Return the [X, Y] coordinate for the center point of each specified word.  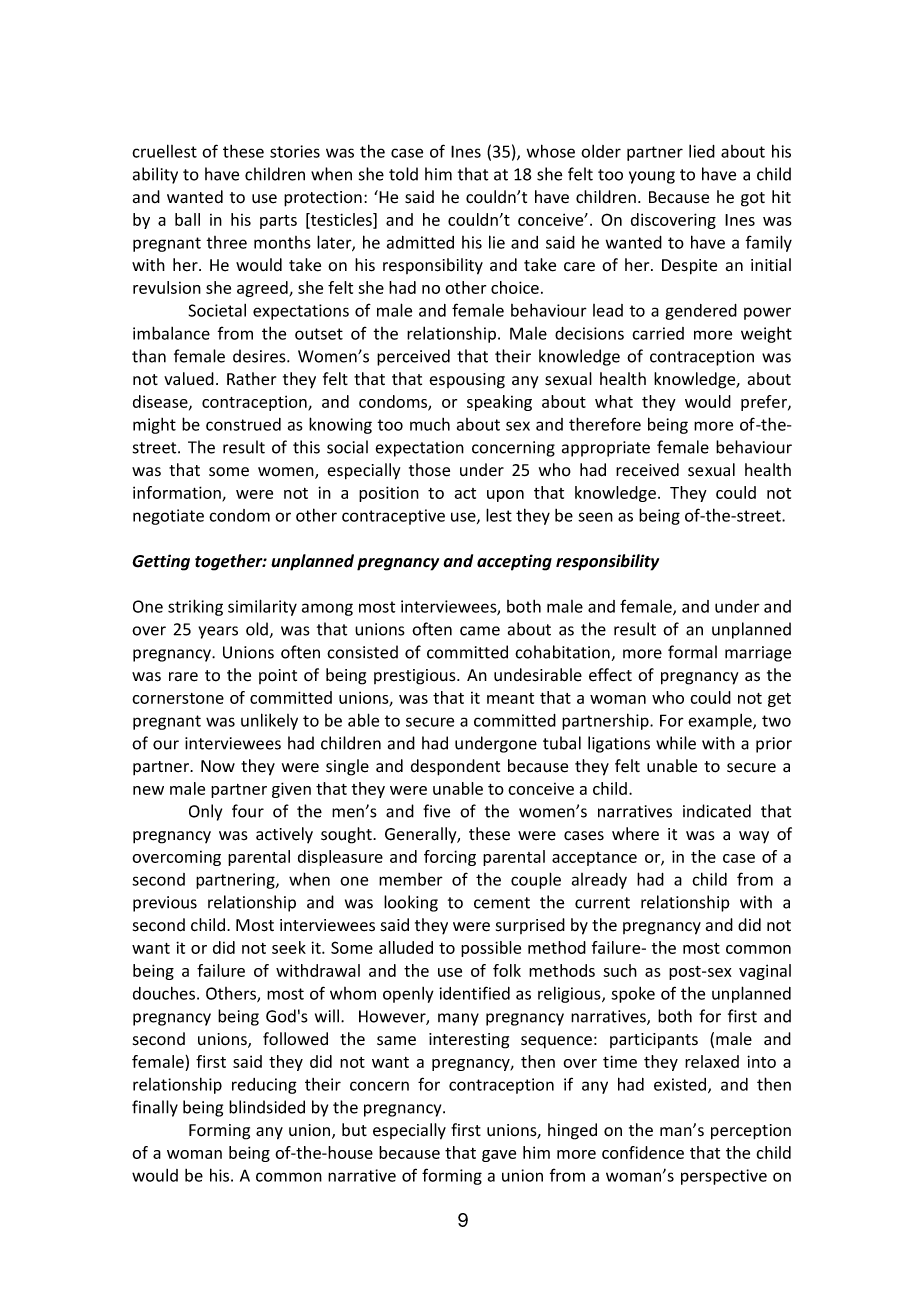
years [218, 632]
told [403, 174]
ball [187, 219]
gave [499, 1156]
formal [692, 652]
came [480, 631]
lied [702, 151]
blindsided [267, 1107]
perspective [724, 1177]
